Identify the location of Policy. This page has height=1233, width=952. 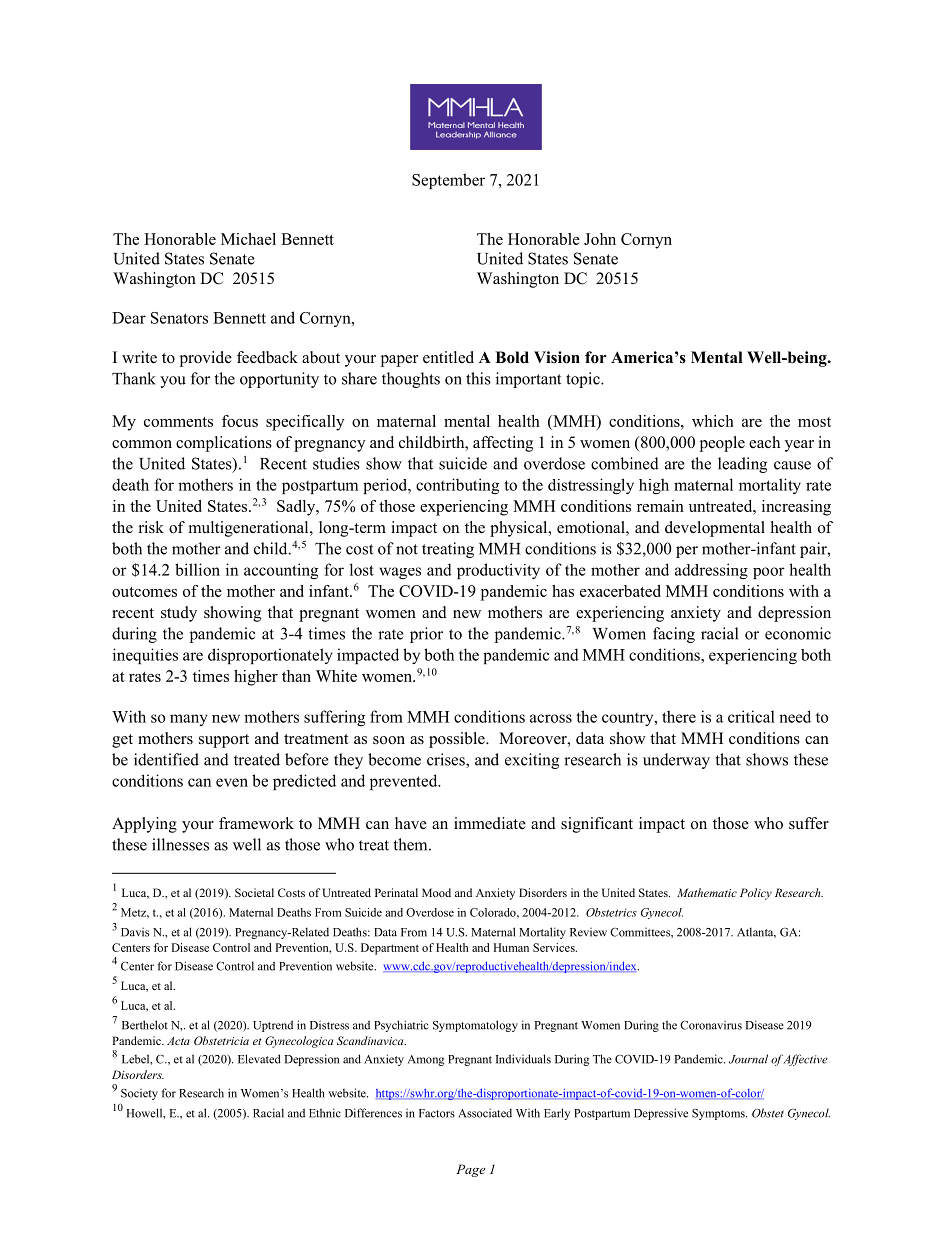
(756, 894).
